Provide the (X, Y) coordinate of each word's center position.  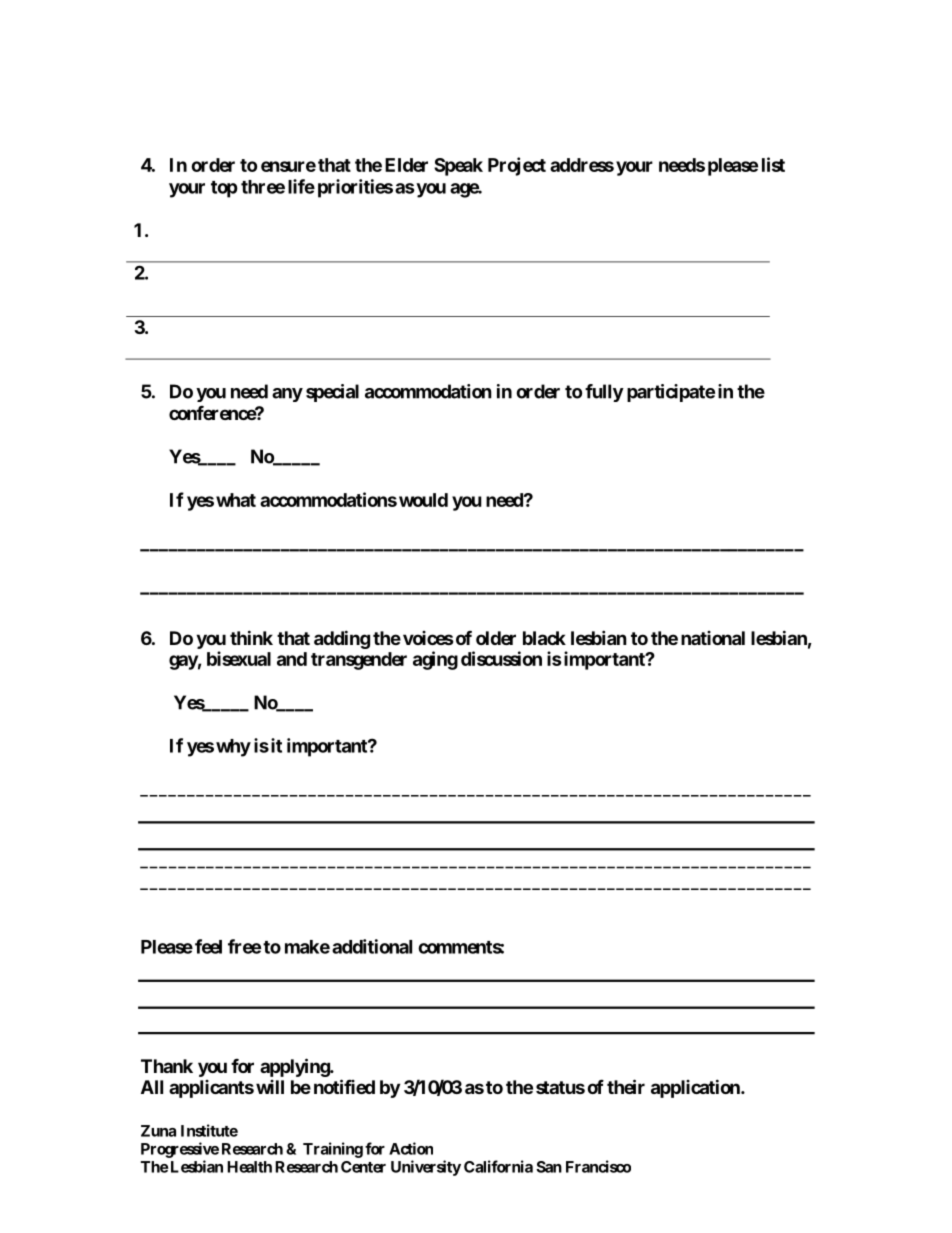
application (696, 1088)
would (423, 500)
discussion (501, 658)
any (287, 395)
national (713, 638)
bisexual (239, 658)
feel (208, 946)
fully (604, 393)
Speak (458, 167)
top (224, 189)
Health (249, 1167)
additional (372, 946)
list (773, 164)
